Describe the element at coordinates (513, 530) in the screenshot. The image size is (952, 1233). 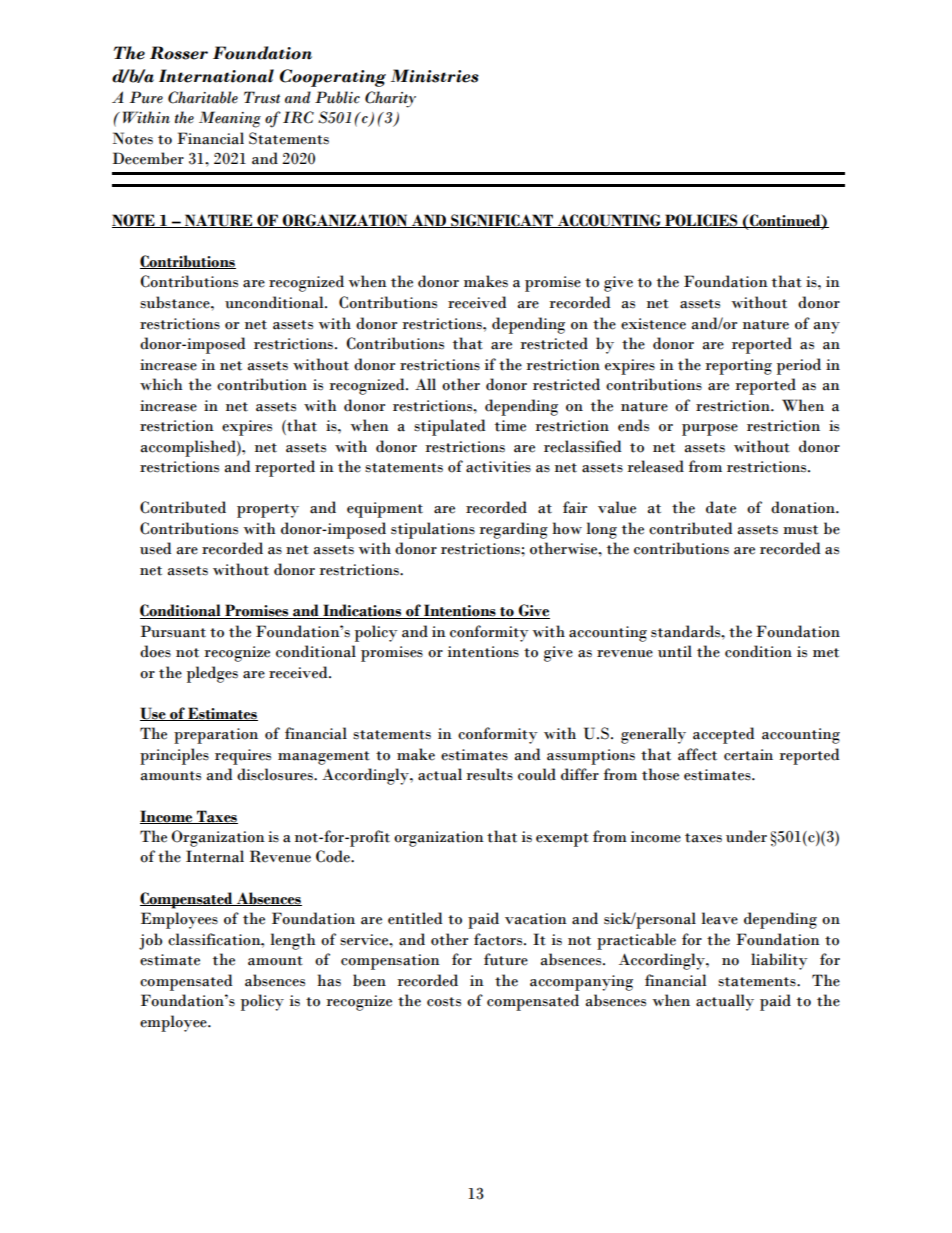
I see `regarding` at that location.
